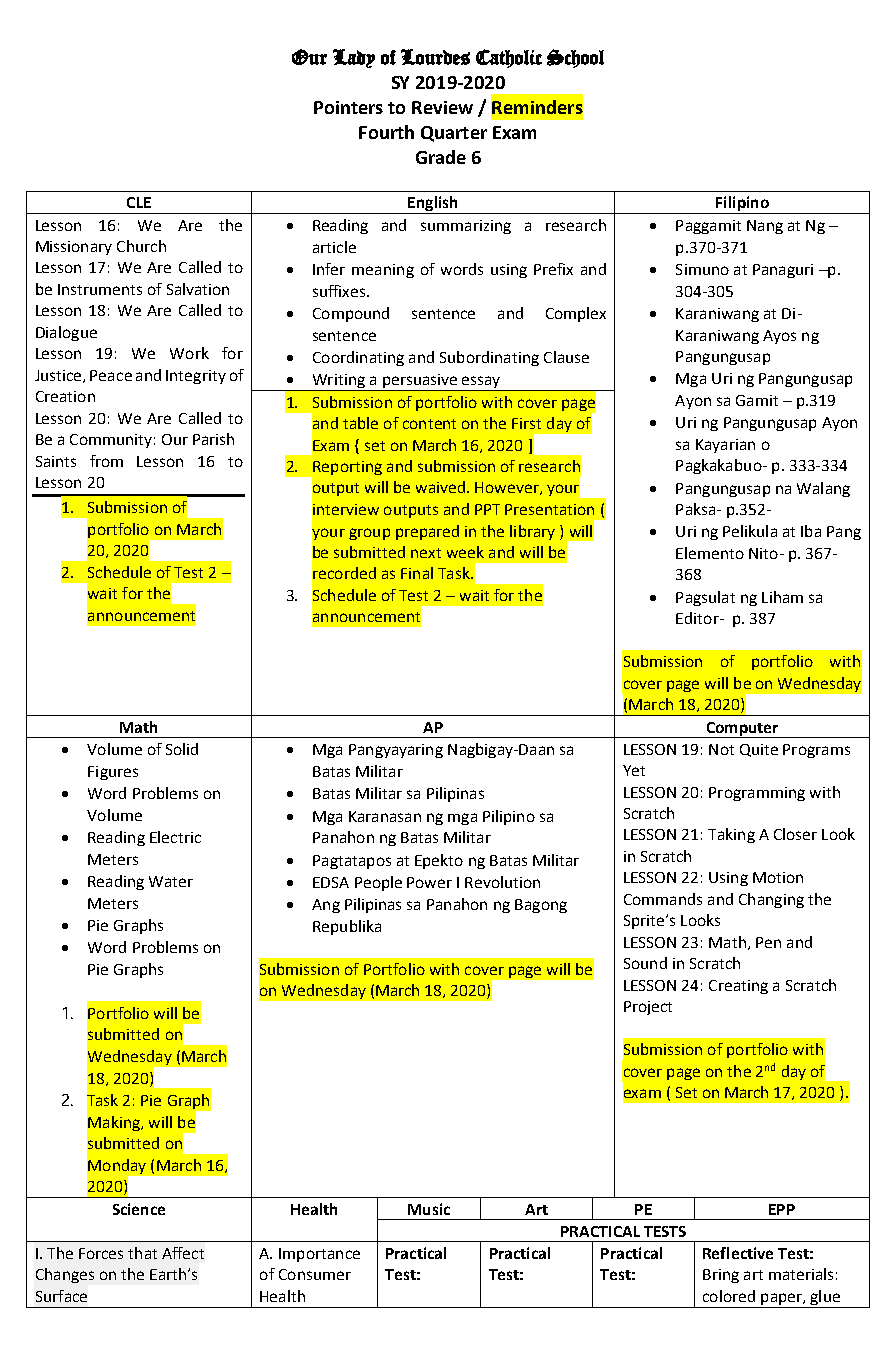  What do you see at coordinates (113, 773) in the image?
I see `Figures` at bounding box center [113, 773].
